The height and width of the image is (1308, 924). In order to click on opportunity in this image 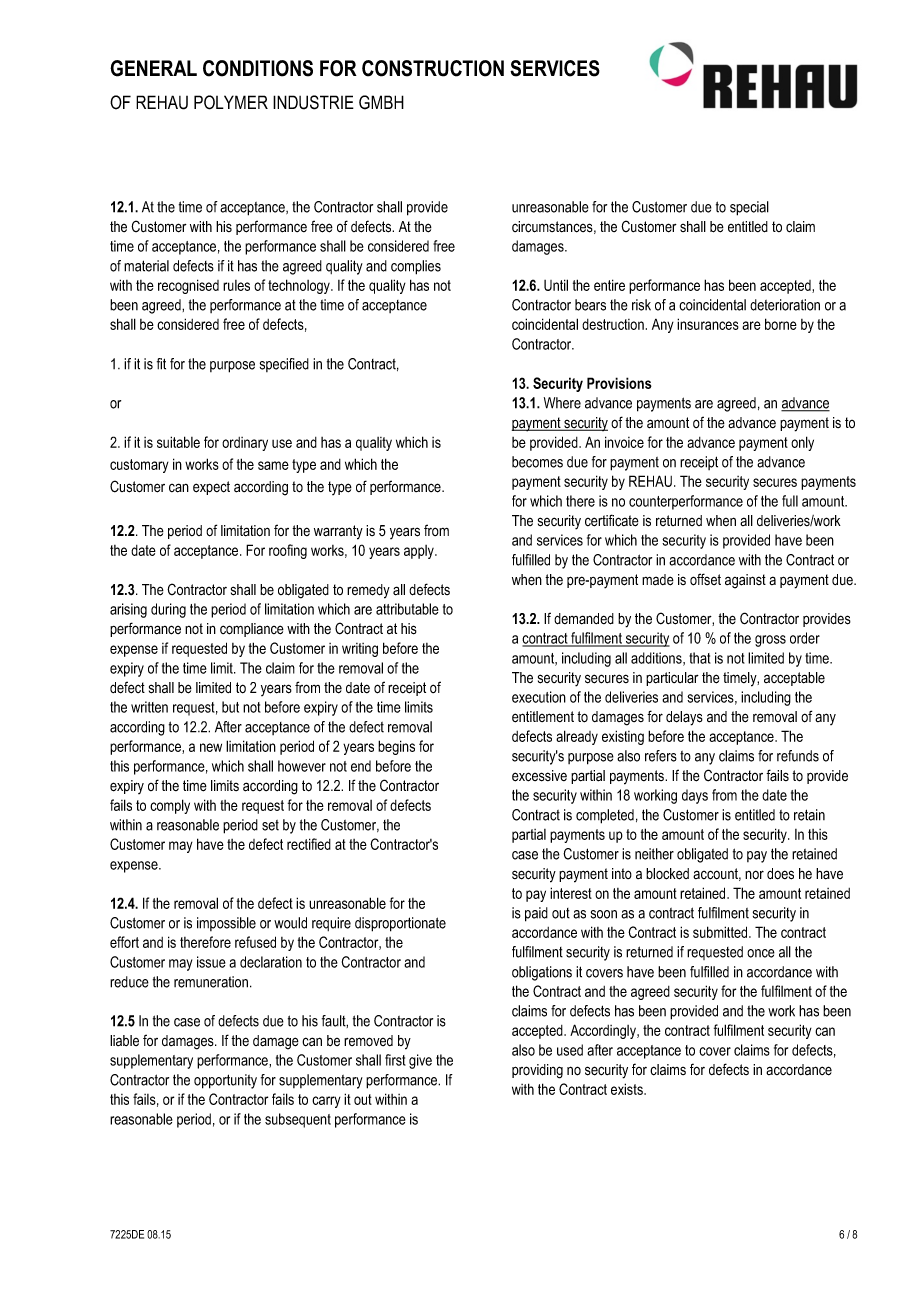, I will do `click(225, 1081)`.
